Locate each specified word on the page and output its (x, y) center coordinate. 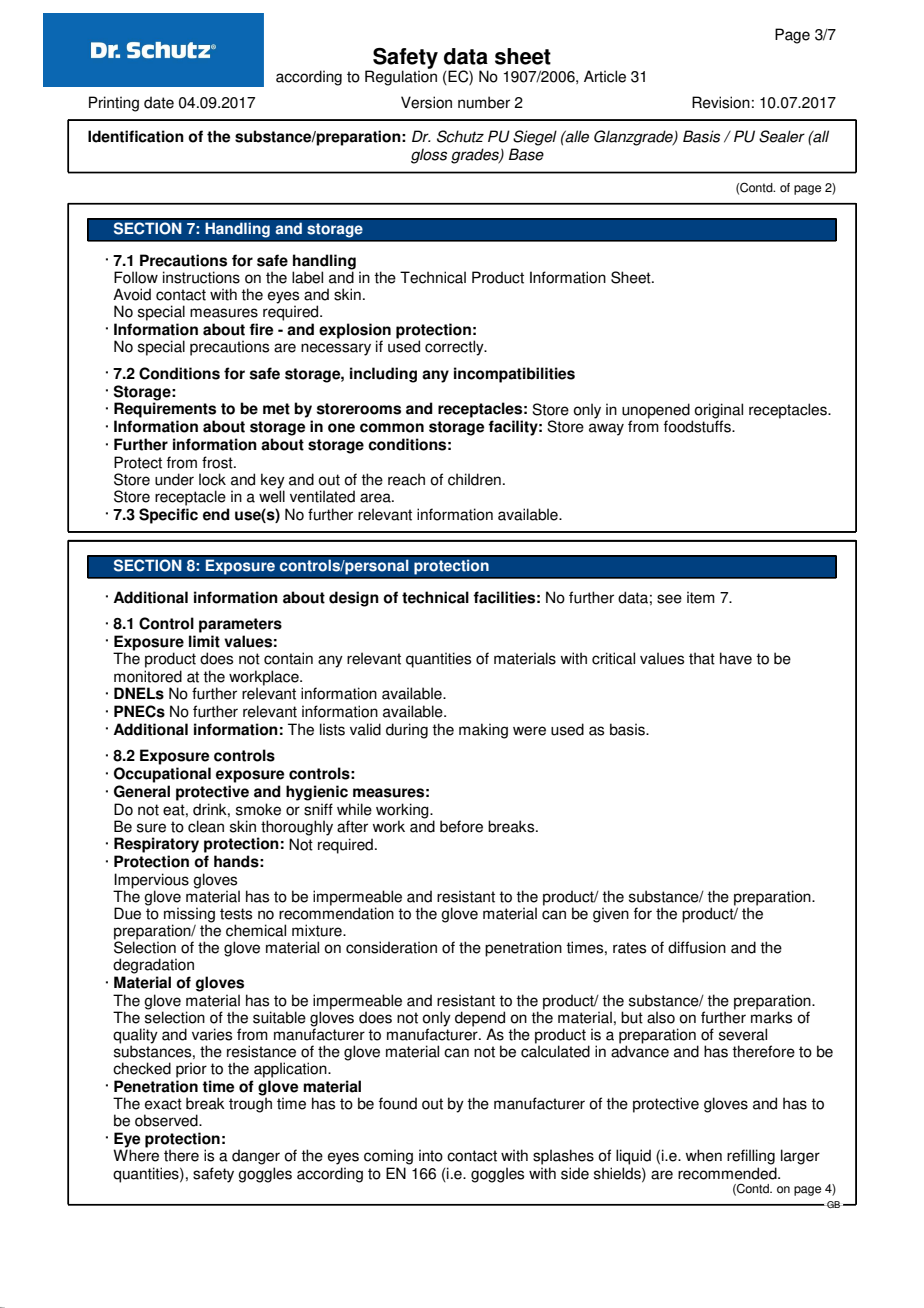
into (431, 1155)
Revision (721, 102)
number (484, 102)
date (159, 102)
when (703, 1155)
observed (167, 1120)
